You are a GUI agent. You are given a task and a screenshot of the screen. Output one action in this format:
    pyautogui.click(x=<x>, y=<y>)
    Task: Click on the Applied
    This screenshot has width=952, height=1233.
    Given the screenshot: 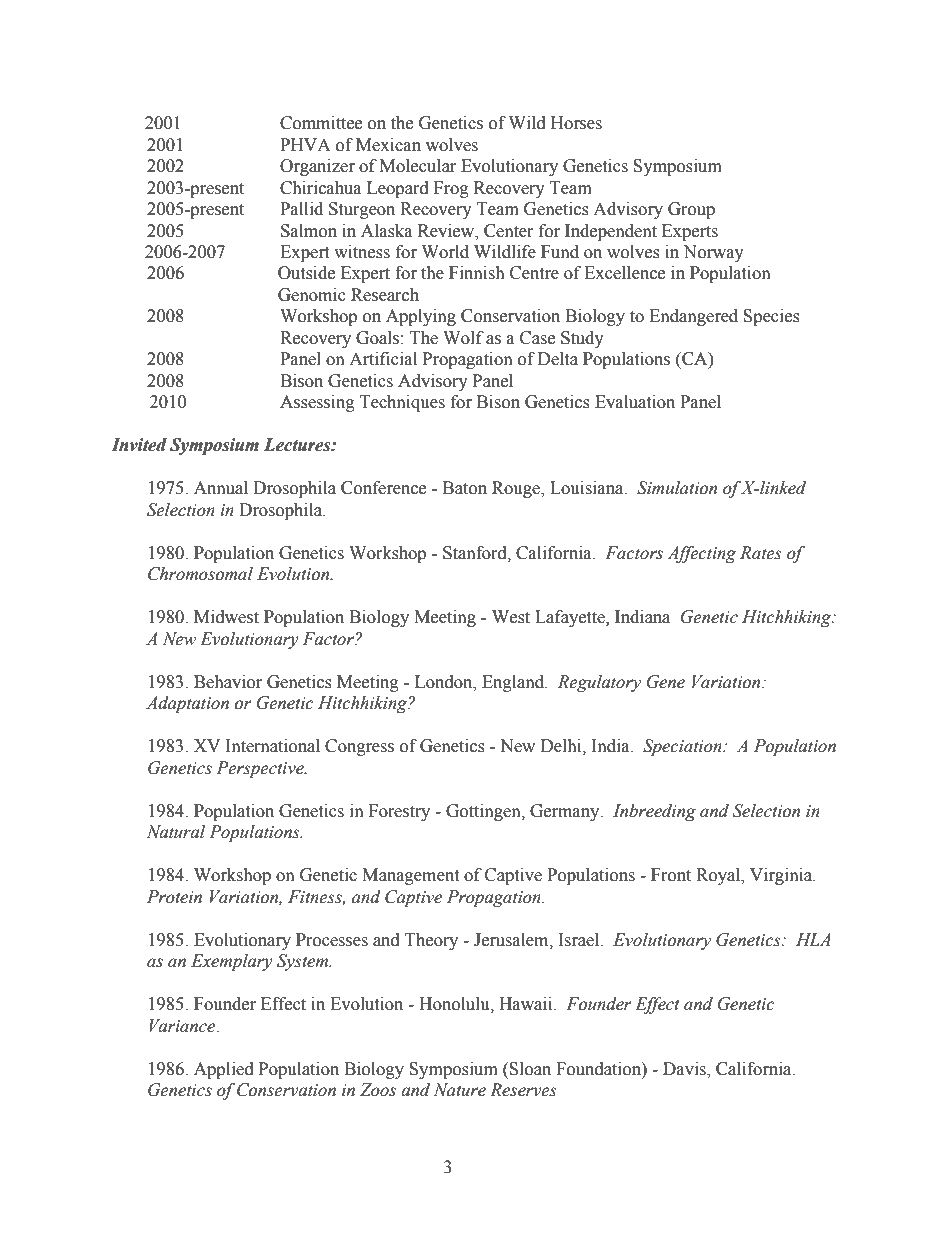 What is the action you would take?
    pyautogui.click(x=224, y=1070)
